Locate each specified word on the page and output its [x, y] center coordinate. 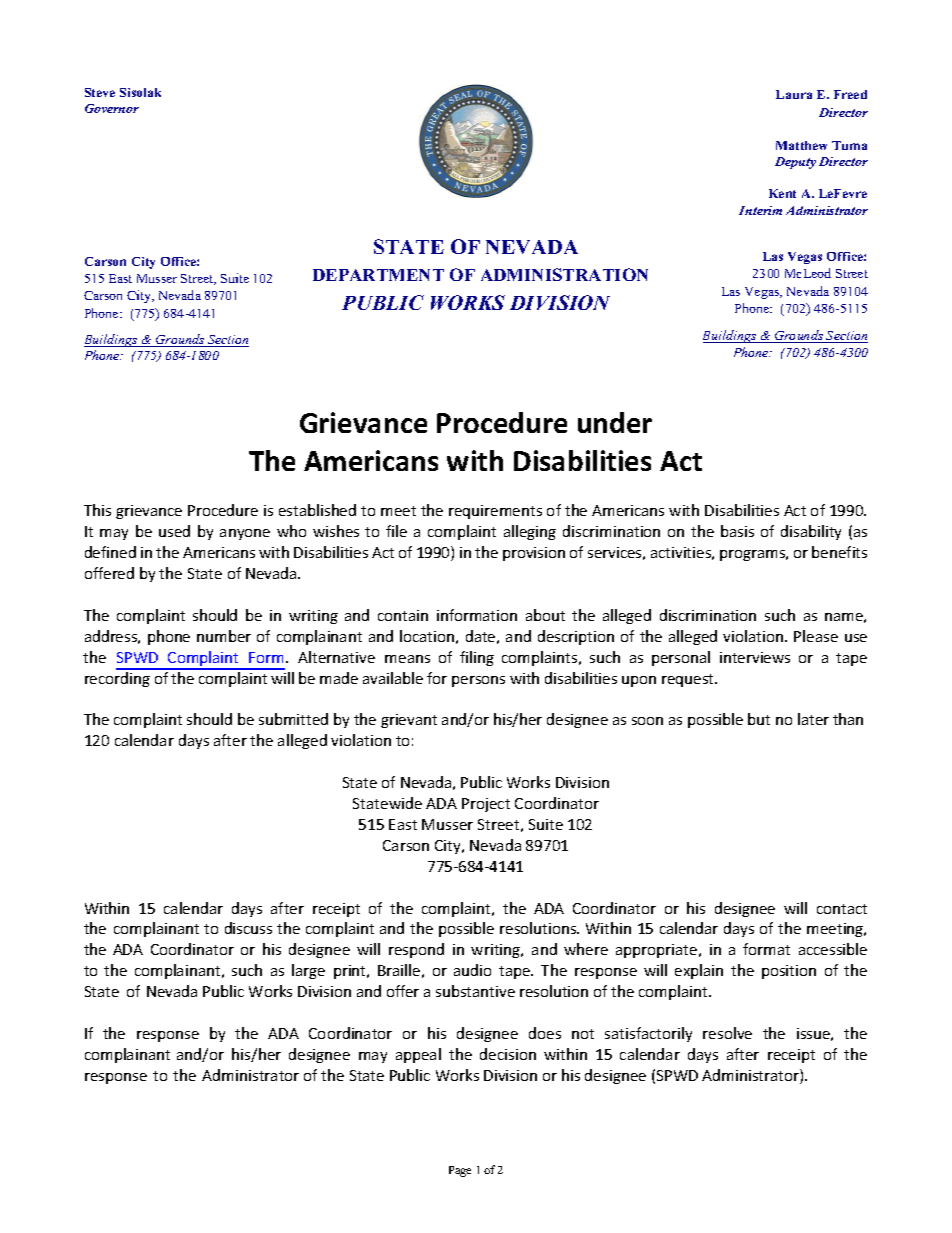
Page [460, 1171]
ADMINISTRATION [564, 274]
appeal [418, 1055]
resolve [727, 1033]
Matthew [801, 145]
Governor [112, 108]
